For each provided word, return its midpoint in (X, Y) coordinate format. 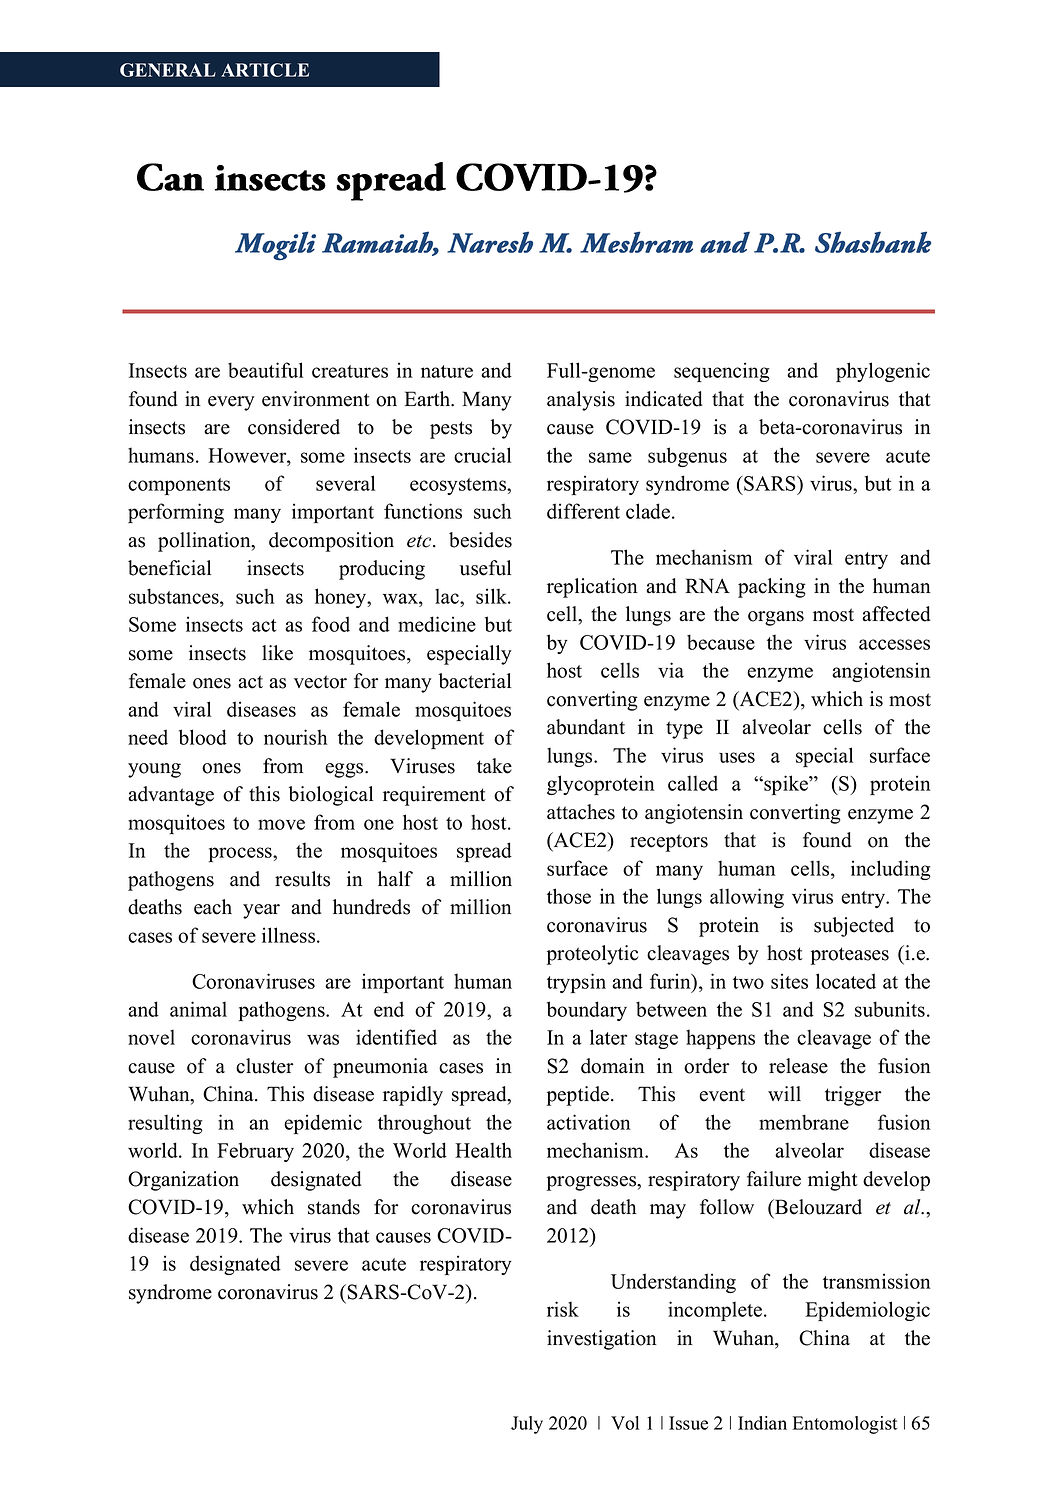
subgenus (687, 457)
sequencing (722, 372)
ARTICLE (265, 70)
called (693, 783)
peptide (579, 1096)
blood (203, 737)
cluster (264, 1066)
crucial (482, 455)
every (231, 403)
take (494, 766)
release (798, 1066)
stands (334, 1207)
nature (447, 371)
